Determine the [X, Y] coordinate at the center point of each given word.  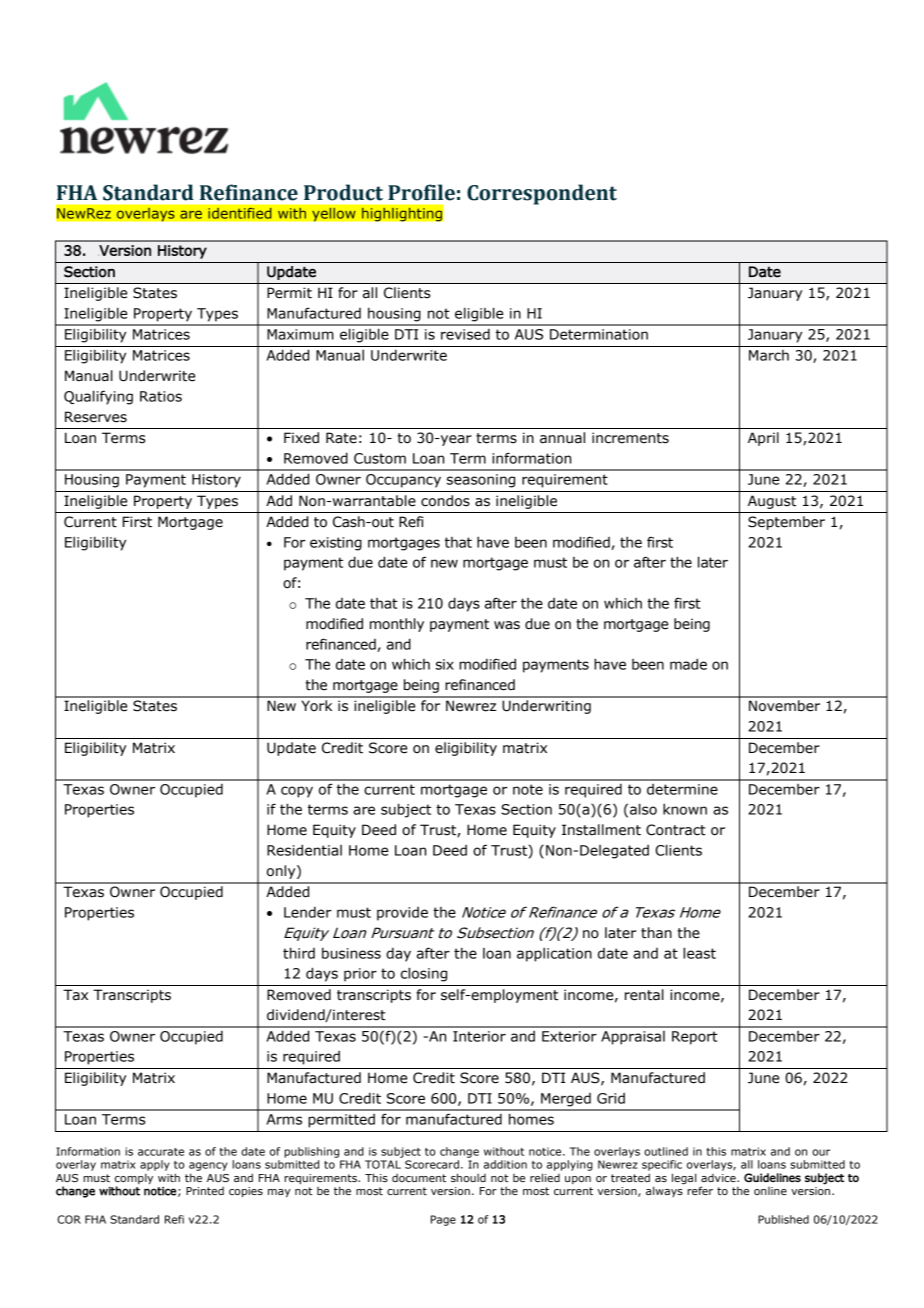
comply [134, 1178]
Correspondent [542, 194]
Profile [421, 192]
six [445, 664]
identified [240, 213]
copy [297, 792]
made [688, 664]
